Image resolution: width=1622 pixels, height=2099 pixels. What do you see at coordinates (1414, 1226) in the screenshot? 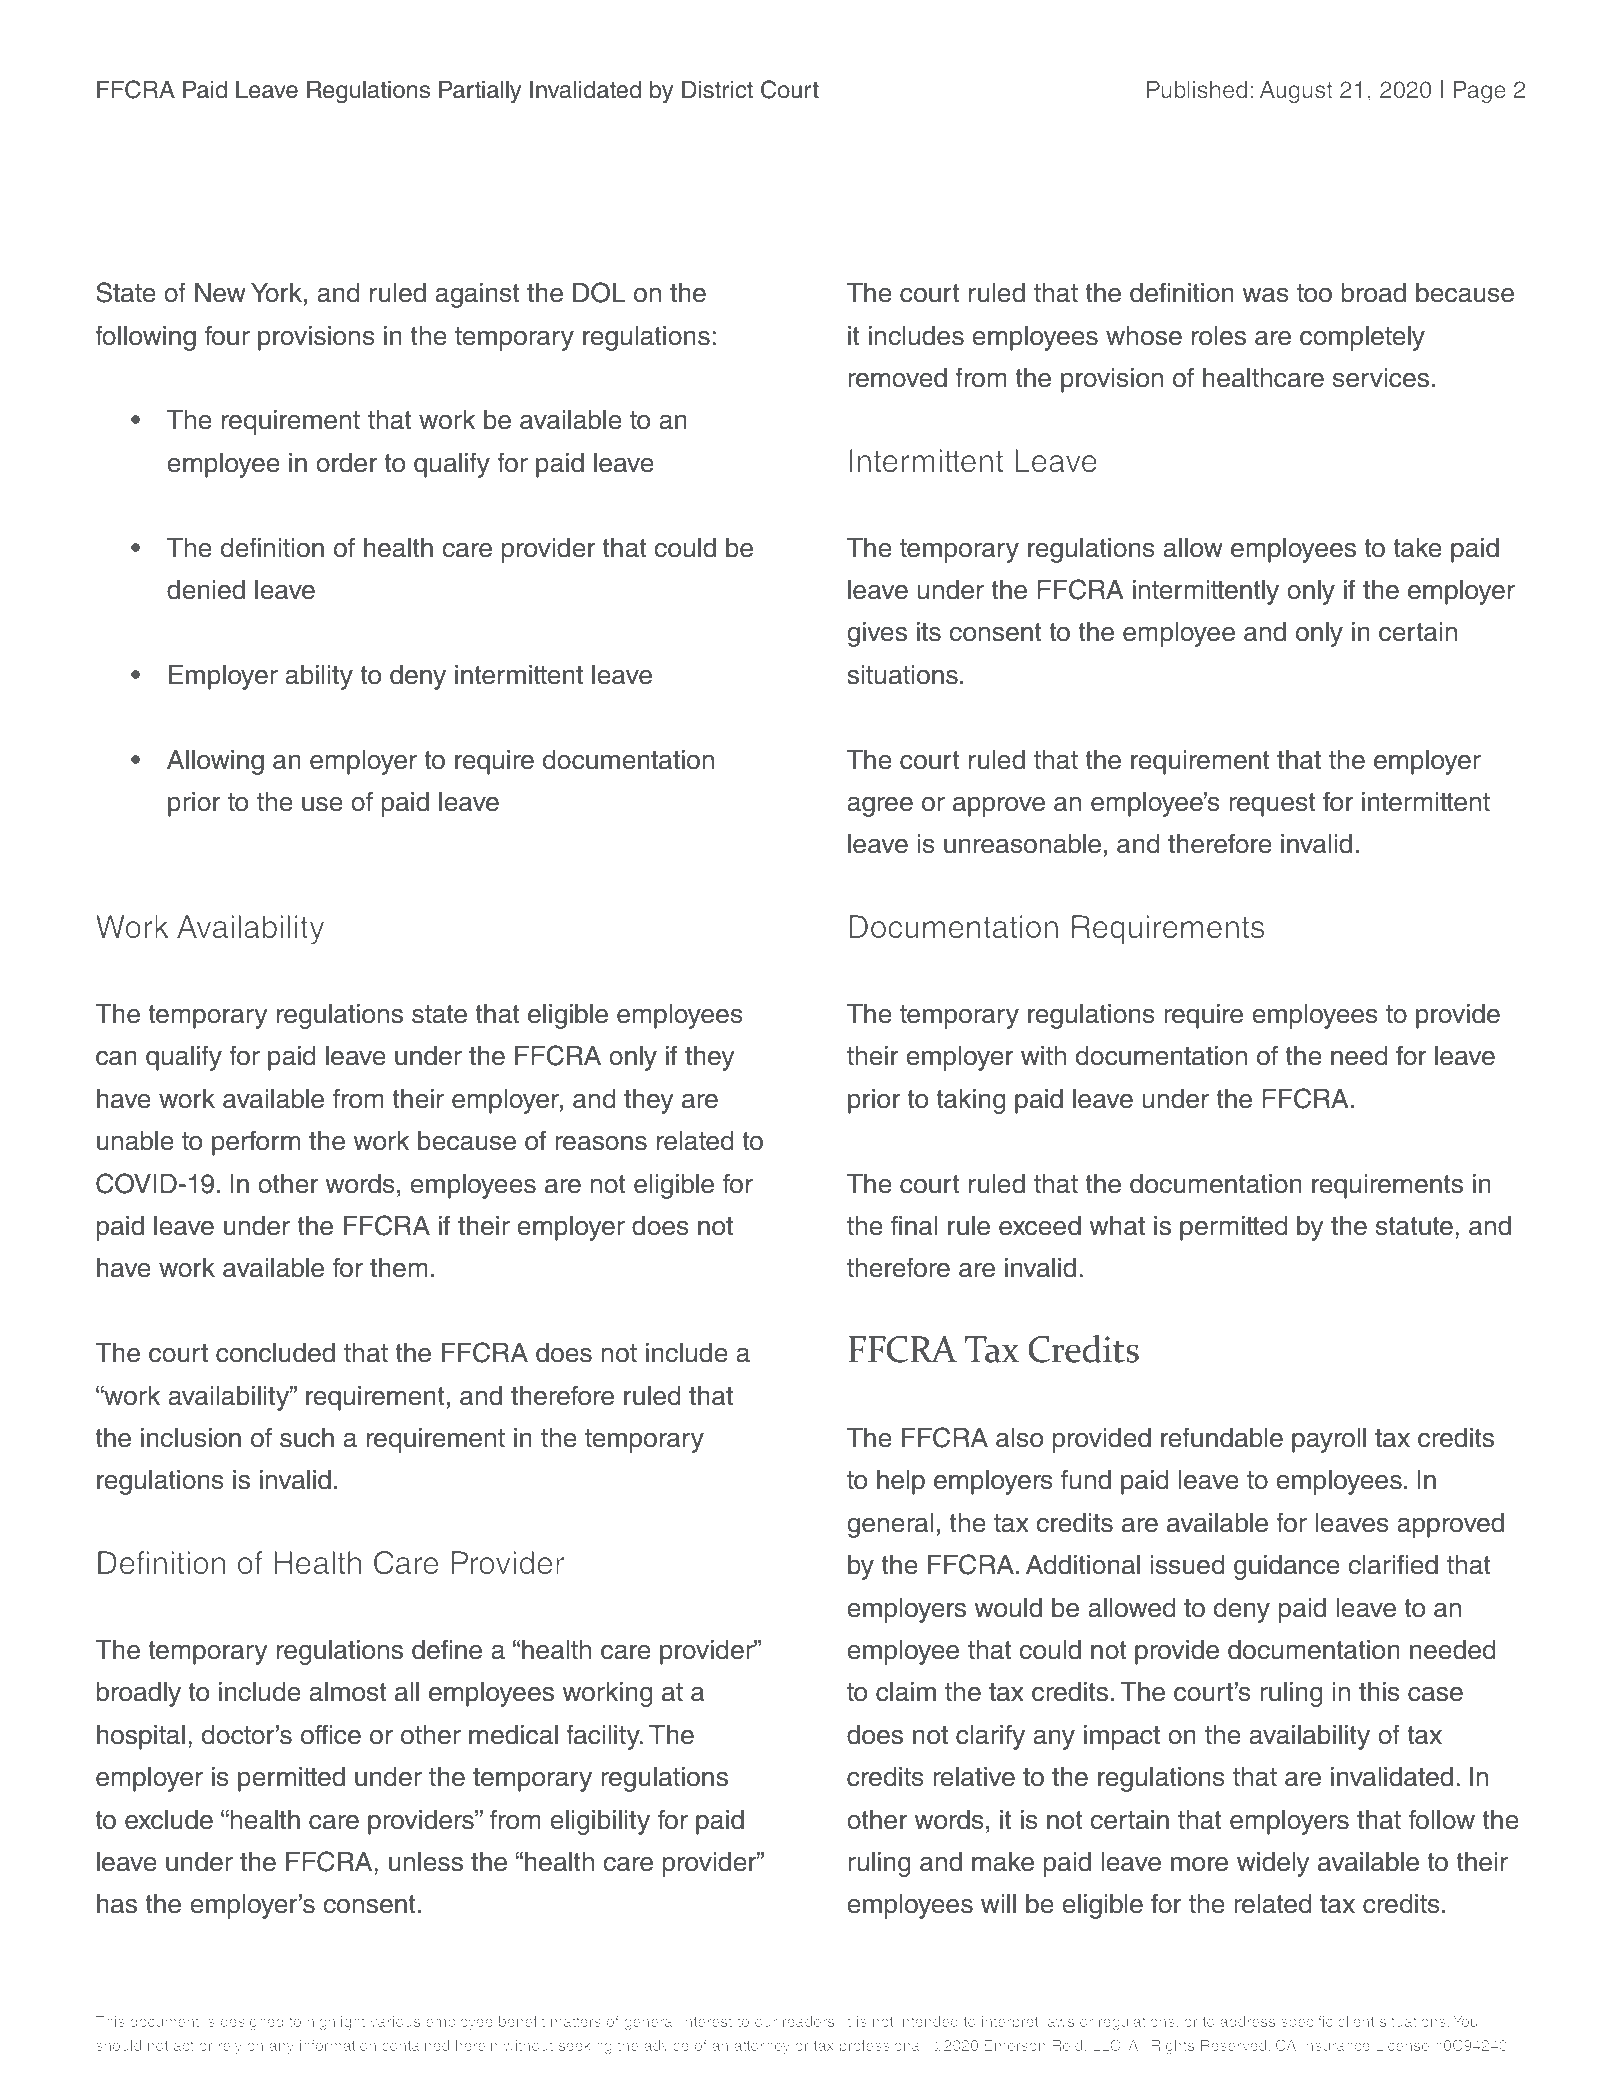
I see `statute` at bounding box center [1414, 1226].
